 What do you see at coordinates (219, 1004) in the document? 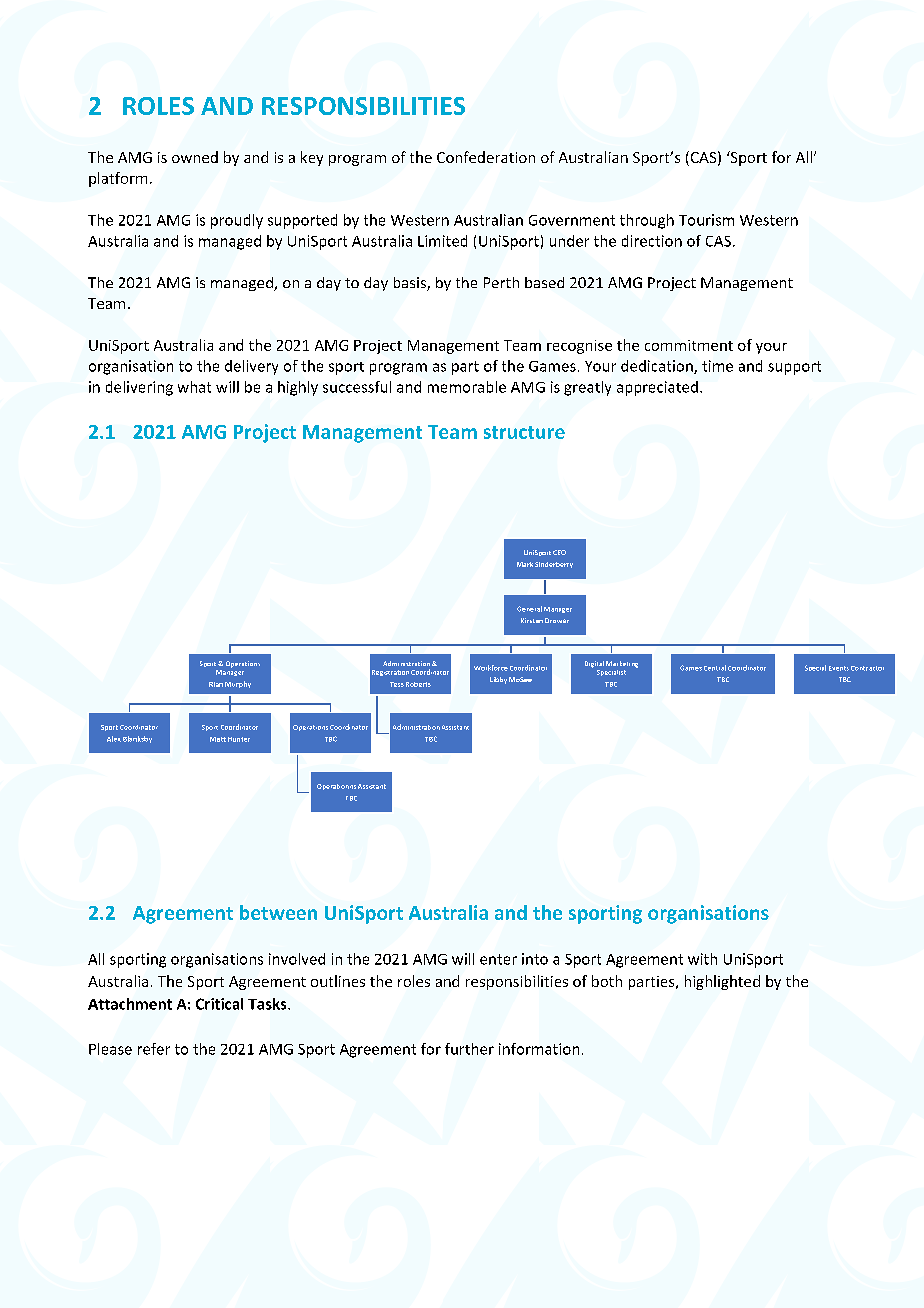
I see `Critical` at bounding box center [219, 1004].
